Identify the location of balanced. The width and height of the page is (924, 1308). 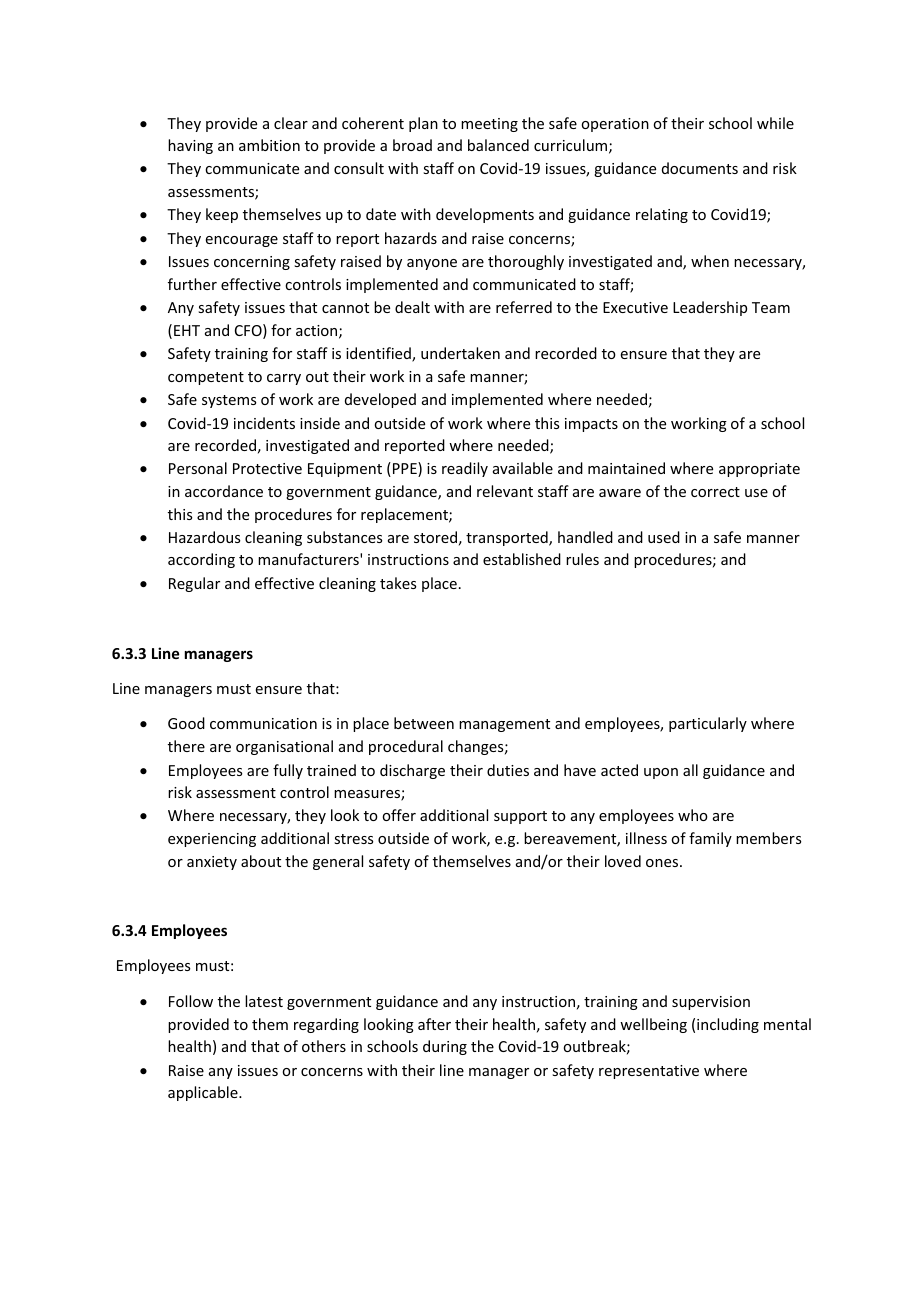
(498, 145).
